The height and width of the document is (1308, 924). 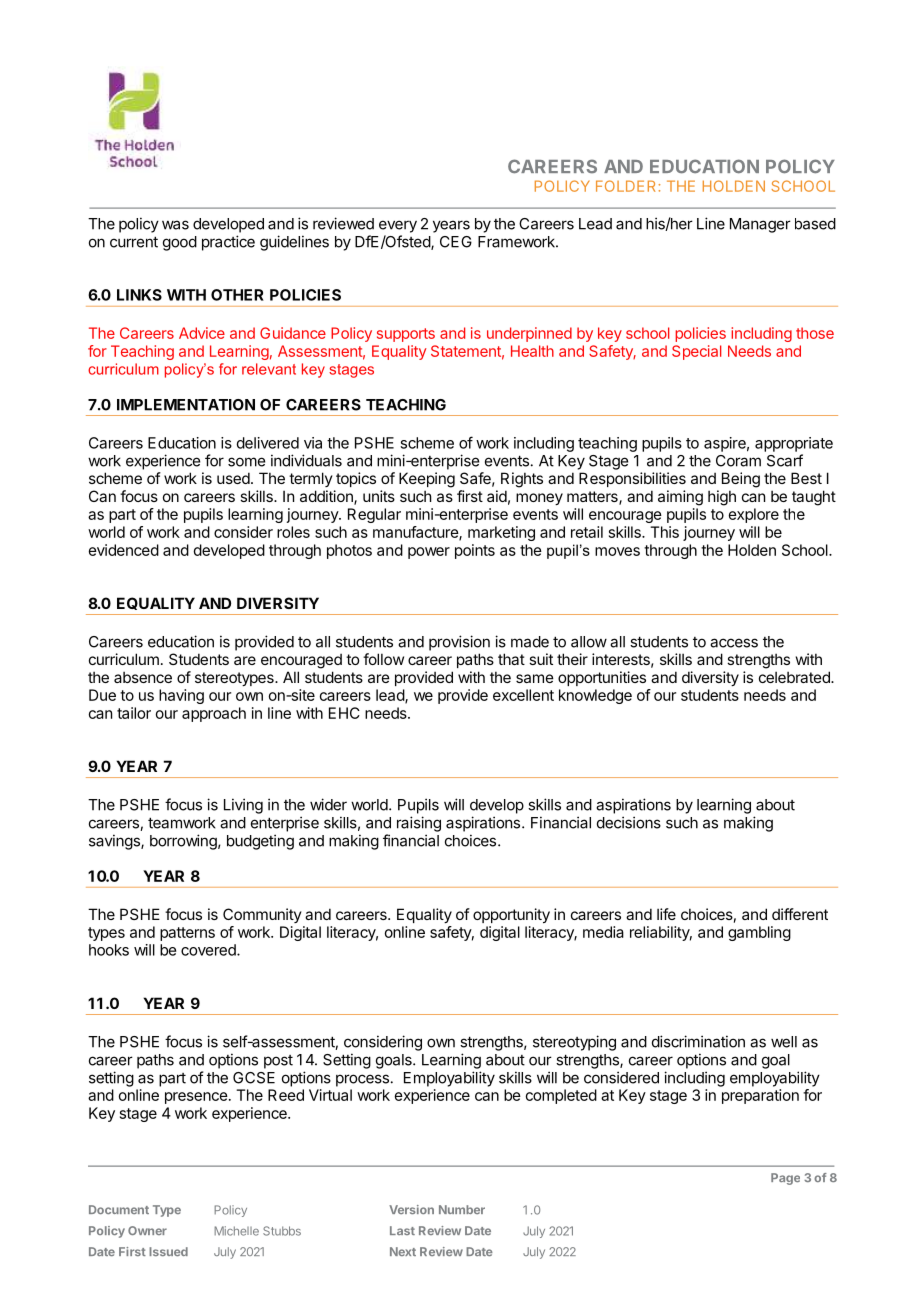 I want to click on provision, so click(x=459, y=643).
